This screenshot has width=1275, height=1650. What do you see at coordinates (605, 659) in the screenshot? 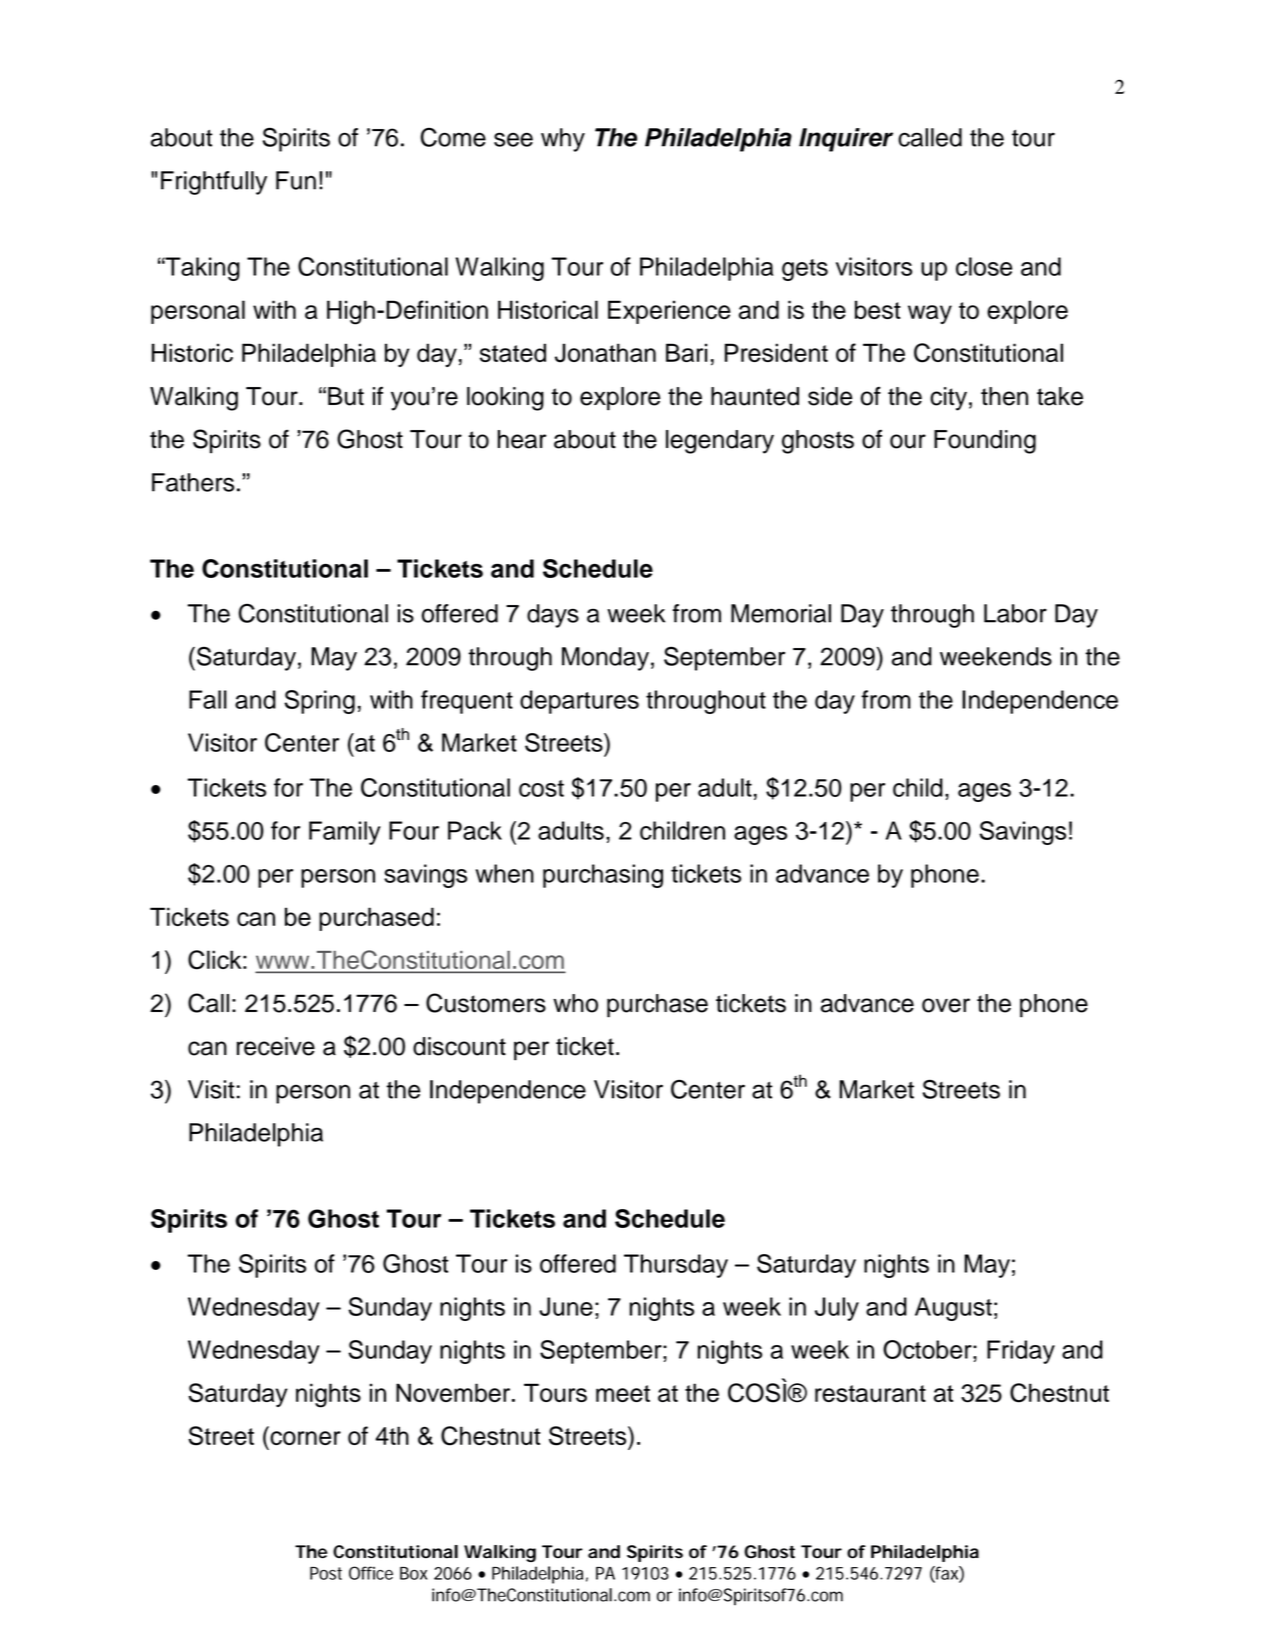
I see `Monday` at bounding box center [605, 659].
